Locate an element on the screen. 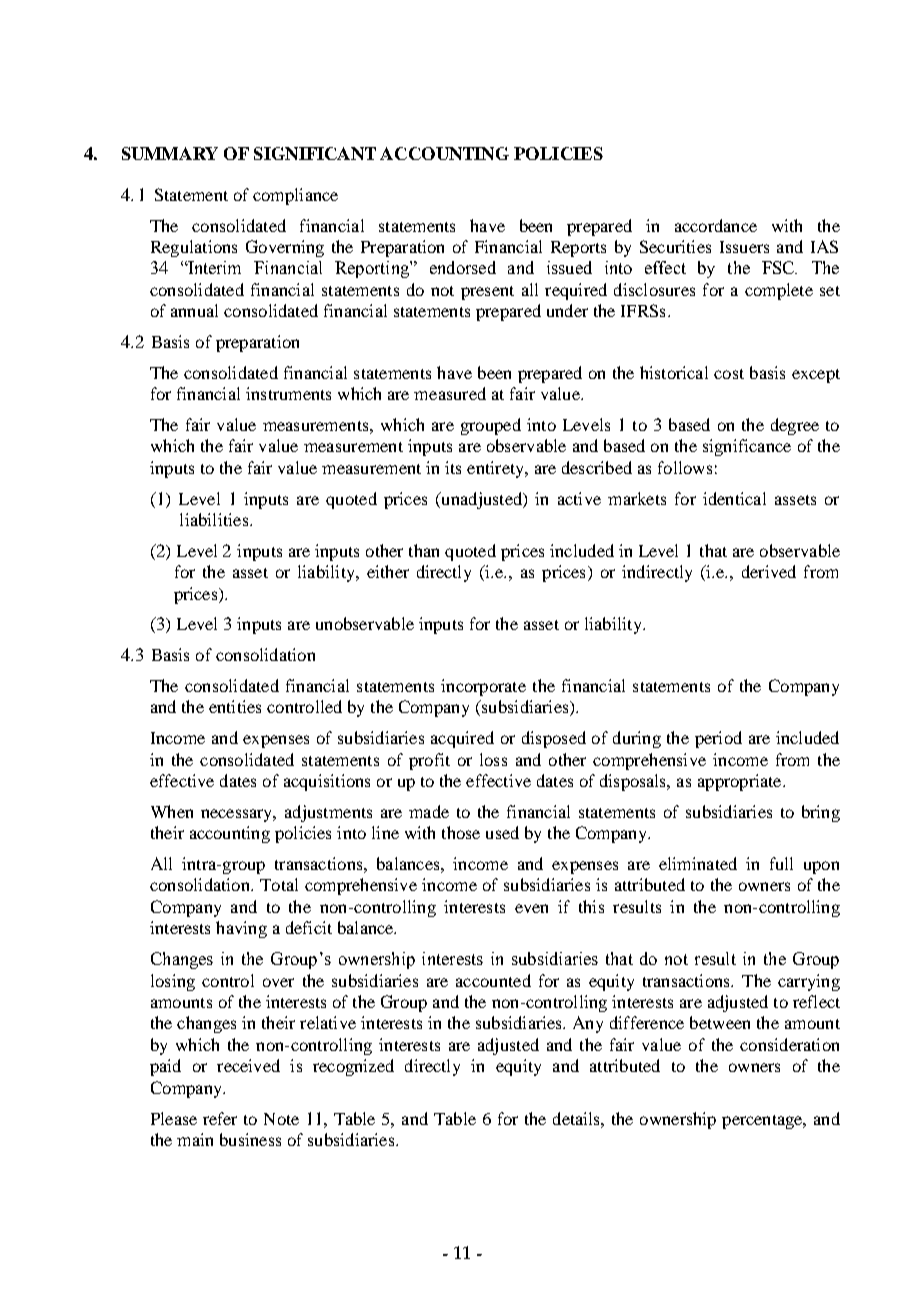 This screenshot has height=1308, width=924. accordance is located at coordinates (716, 225).
